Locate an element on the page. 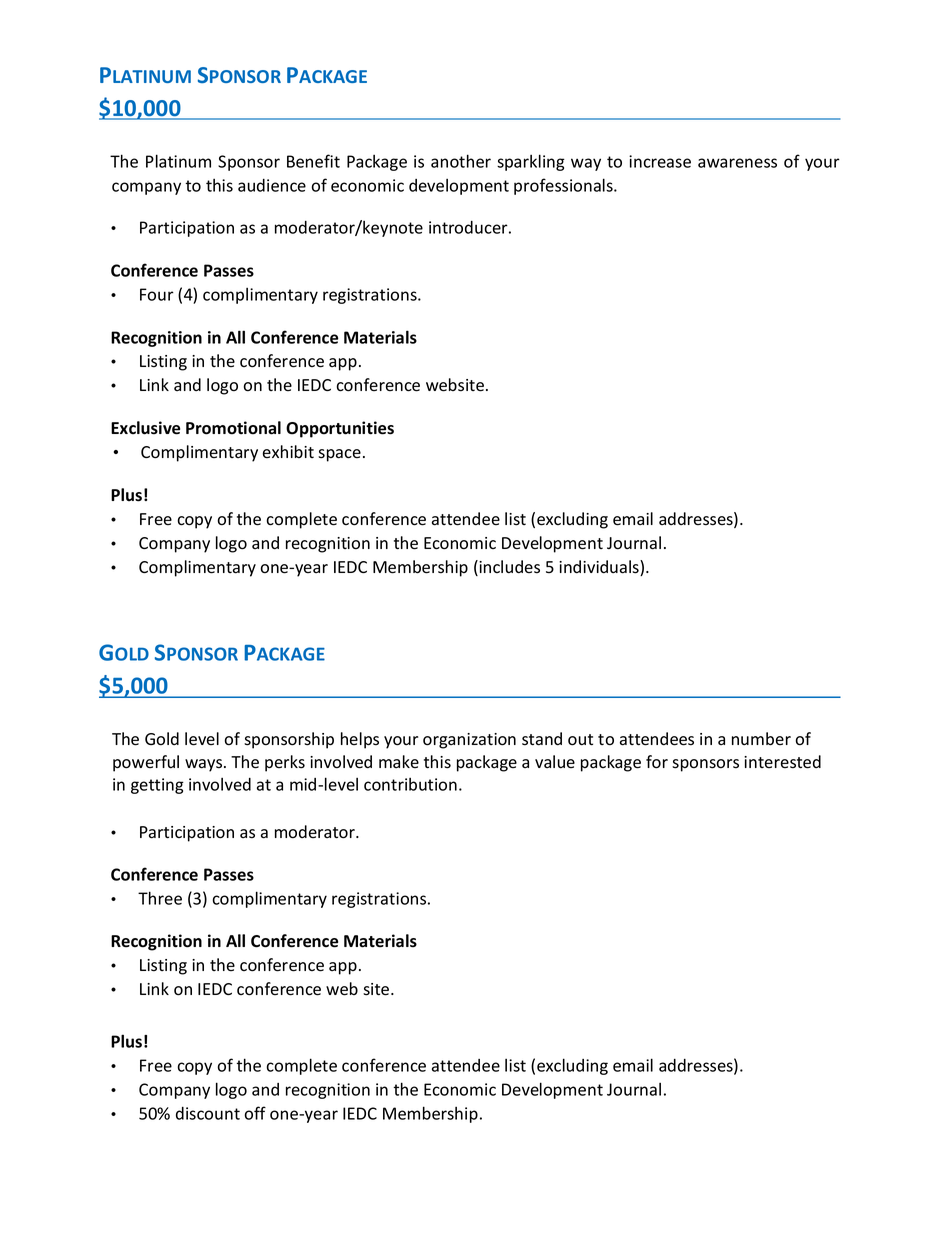 This image has width=952, height=1233. awareness is located at coordinates (737, 163).
